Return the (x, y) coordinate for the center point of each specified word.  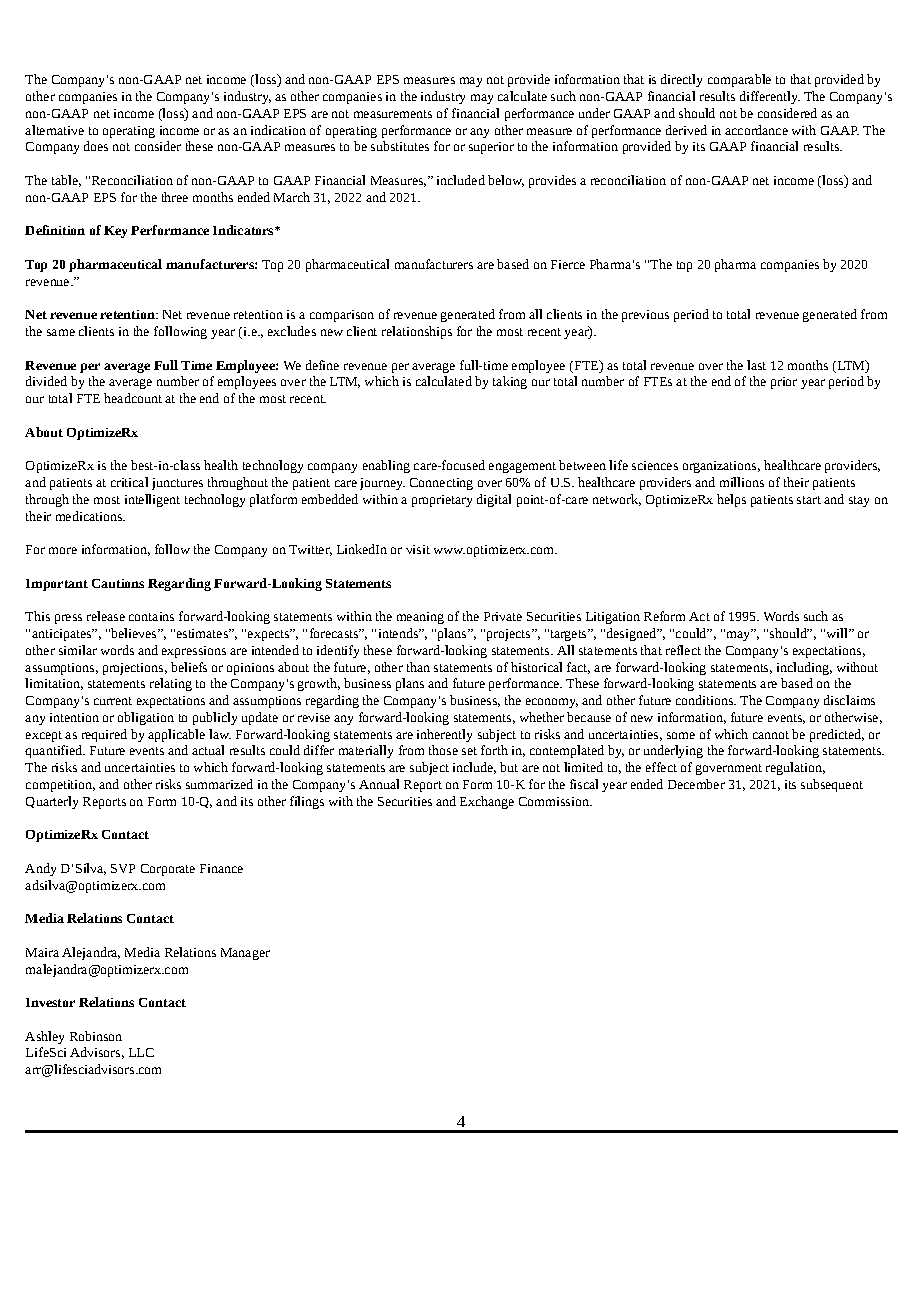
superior (491, 148)
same (61, 332)
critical (129, 482)
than (418, 667)
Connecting (441, 484)
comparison (342, 316)
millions (742, 482)
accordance (756, 130)
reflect (683, 650)
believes (134, 633)
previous (645, 316)
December (696, 784)
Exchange (487, 802)
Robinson (96, 1036)
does (96, 146)
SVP (123, 868)
